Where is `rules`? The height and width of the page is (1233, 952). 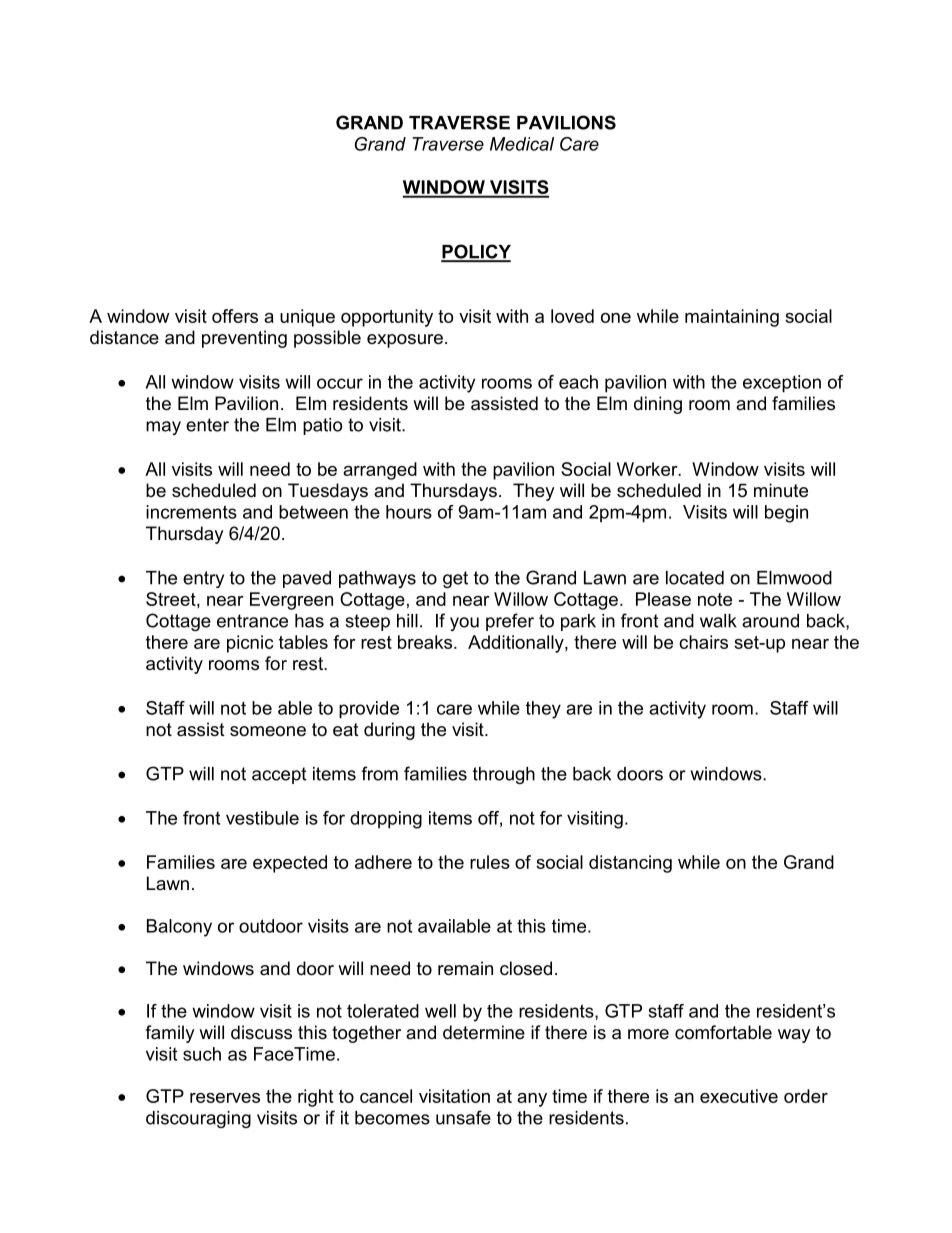
rules is located at coordinates (490, 862).
